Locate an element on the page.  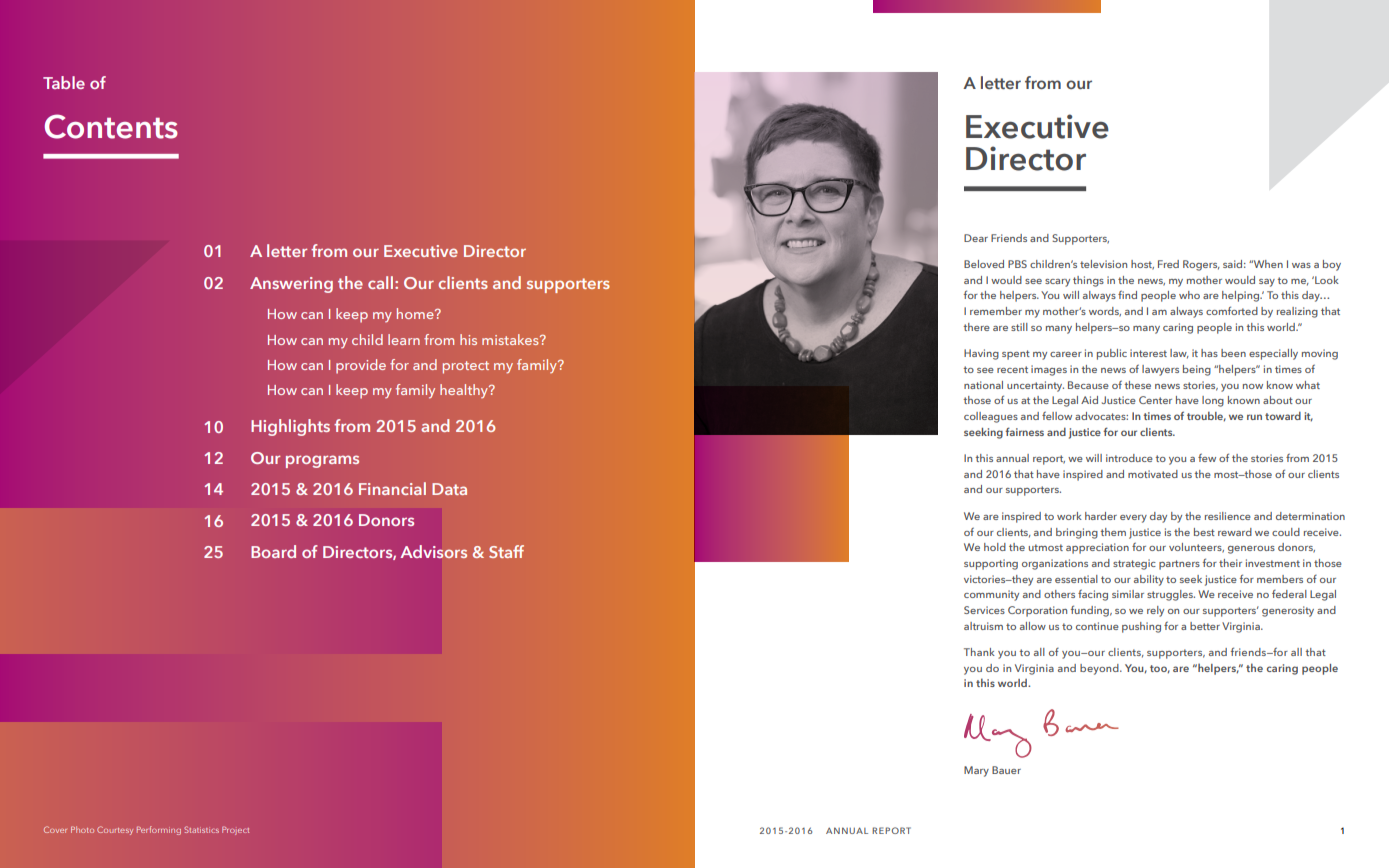
healthy is located at coordinates (465, 391).
